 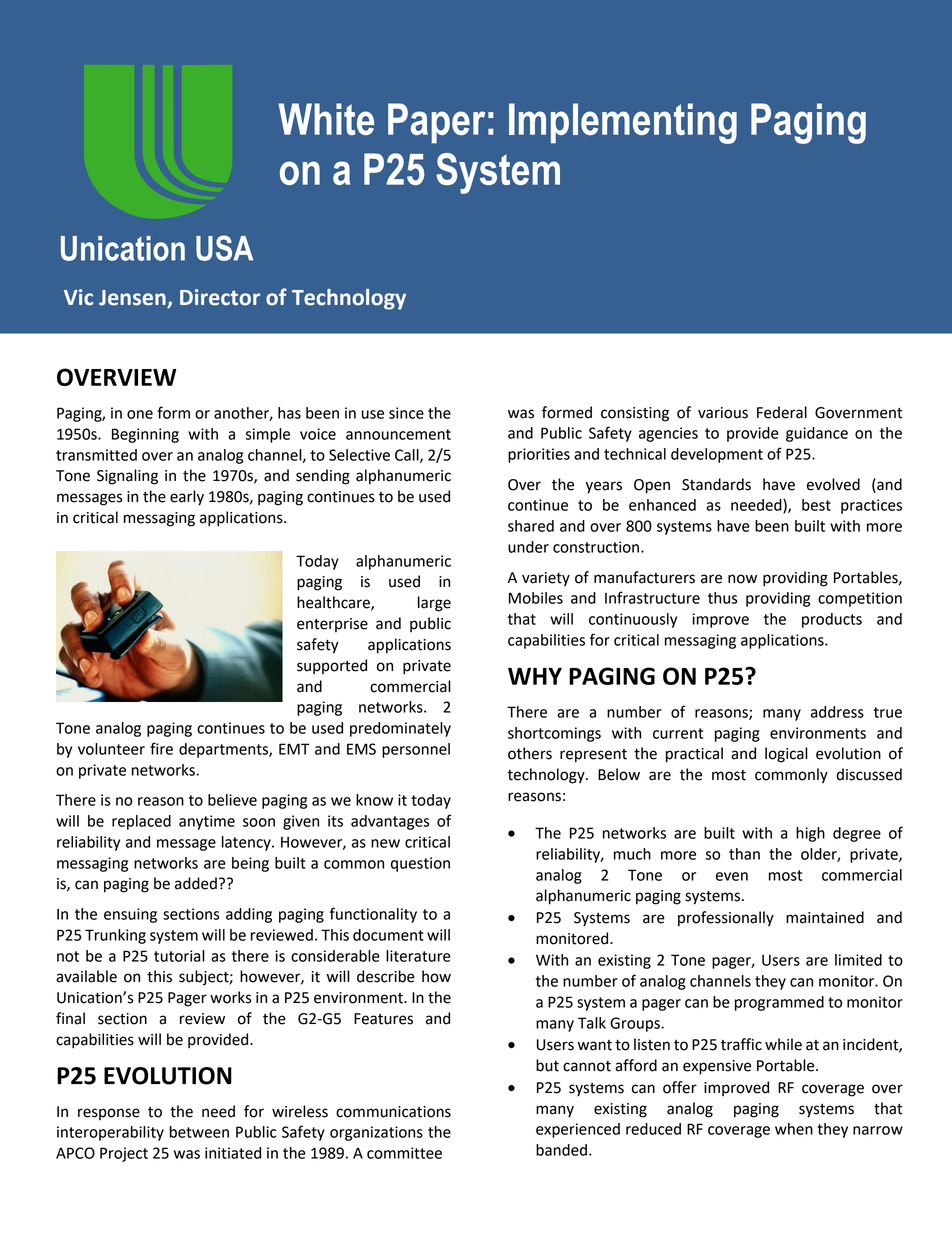 What do you see at coordinates (406, 413) in the page?
I see `since` at bounding box center [406, 413].
